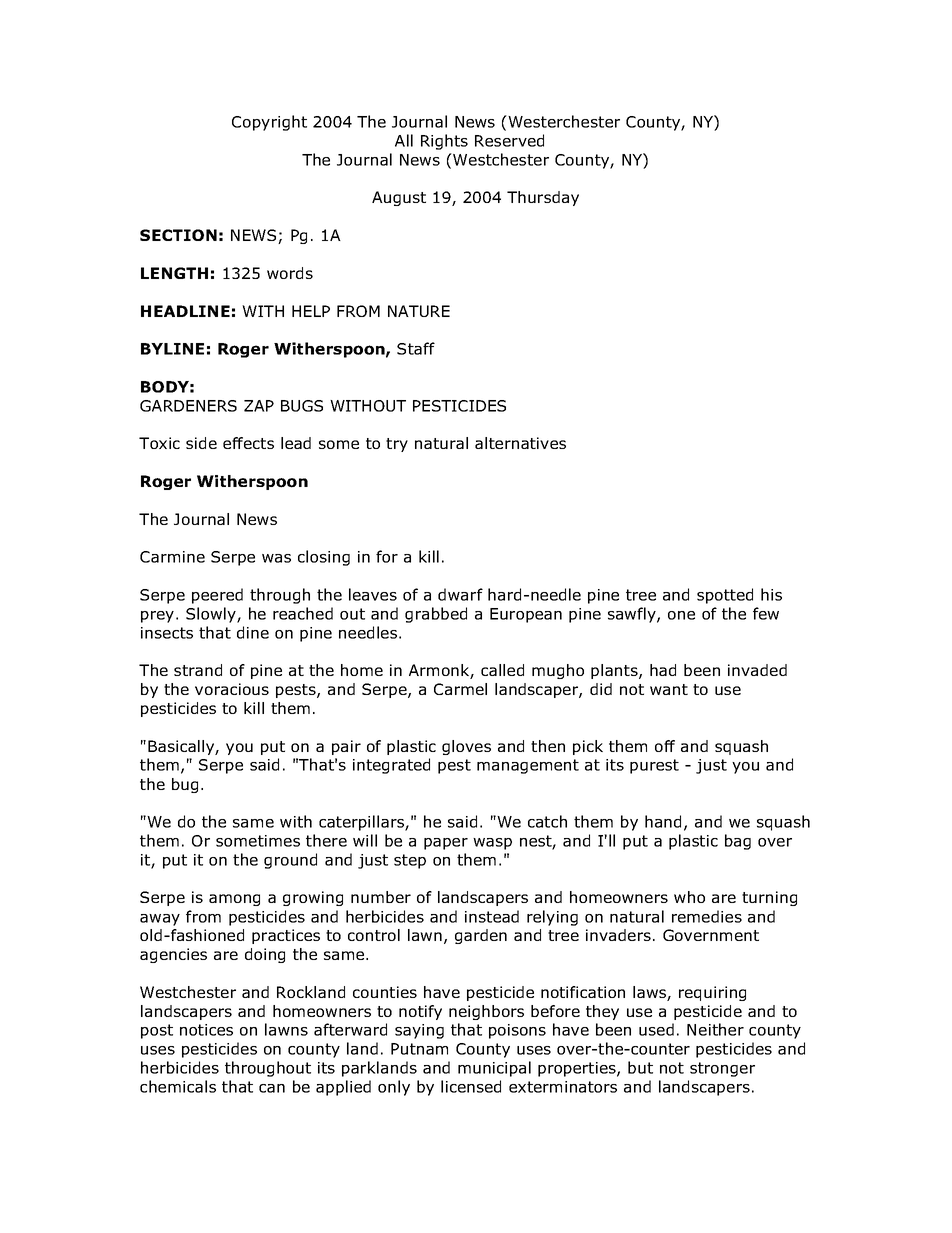  What do you see at coordinates (444, 142) in the screenshot?
I see `Rights` at bounding box center [444, 142].
